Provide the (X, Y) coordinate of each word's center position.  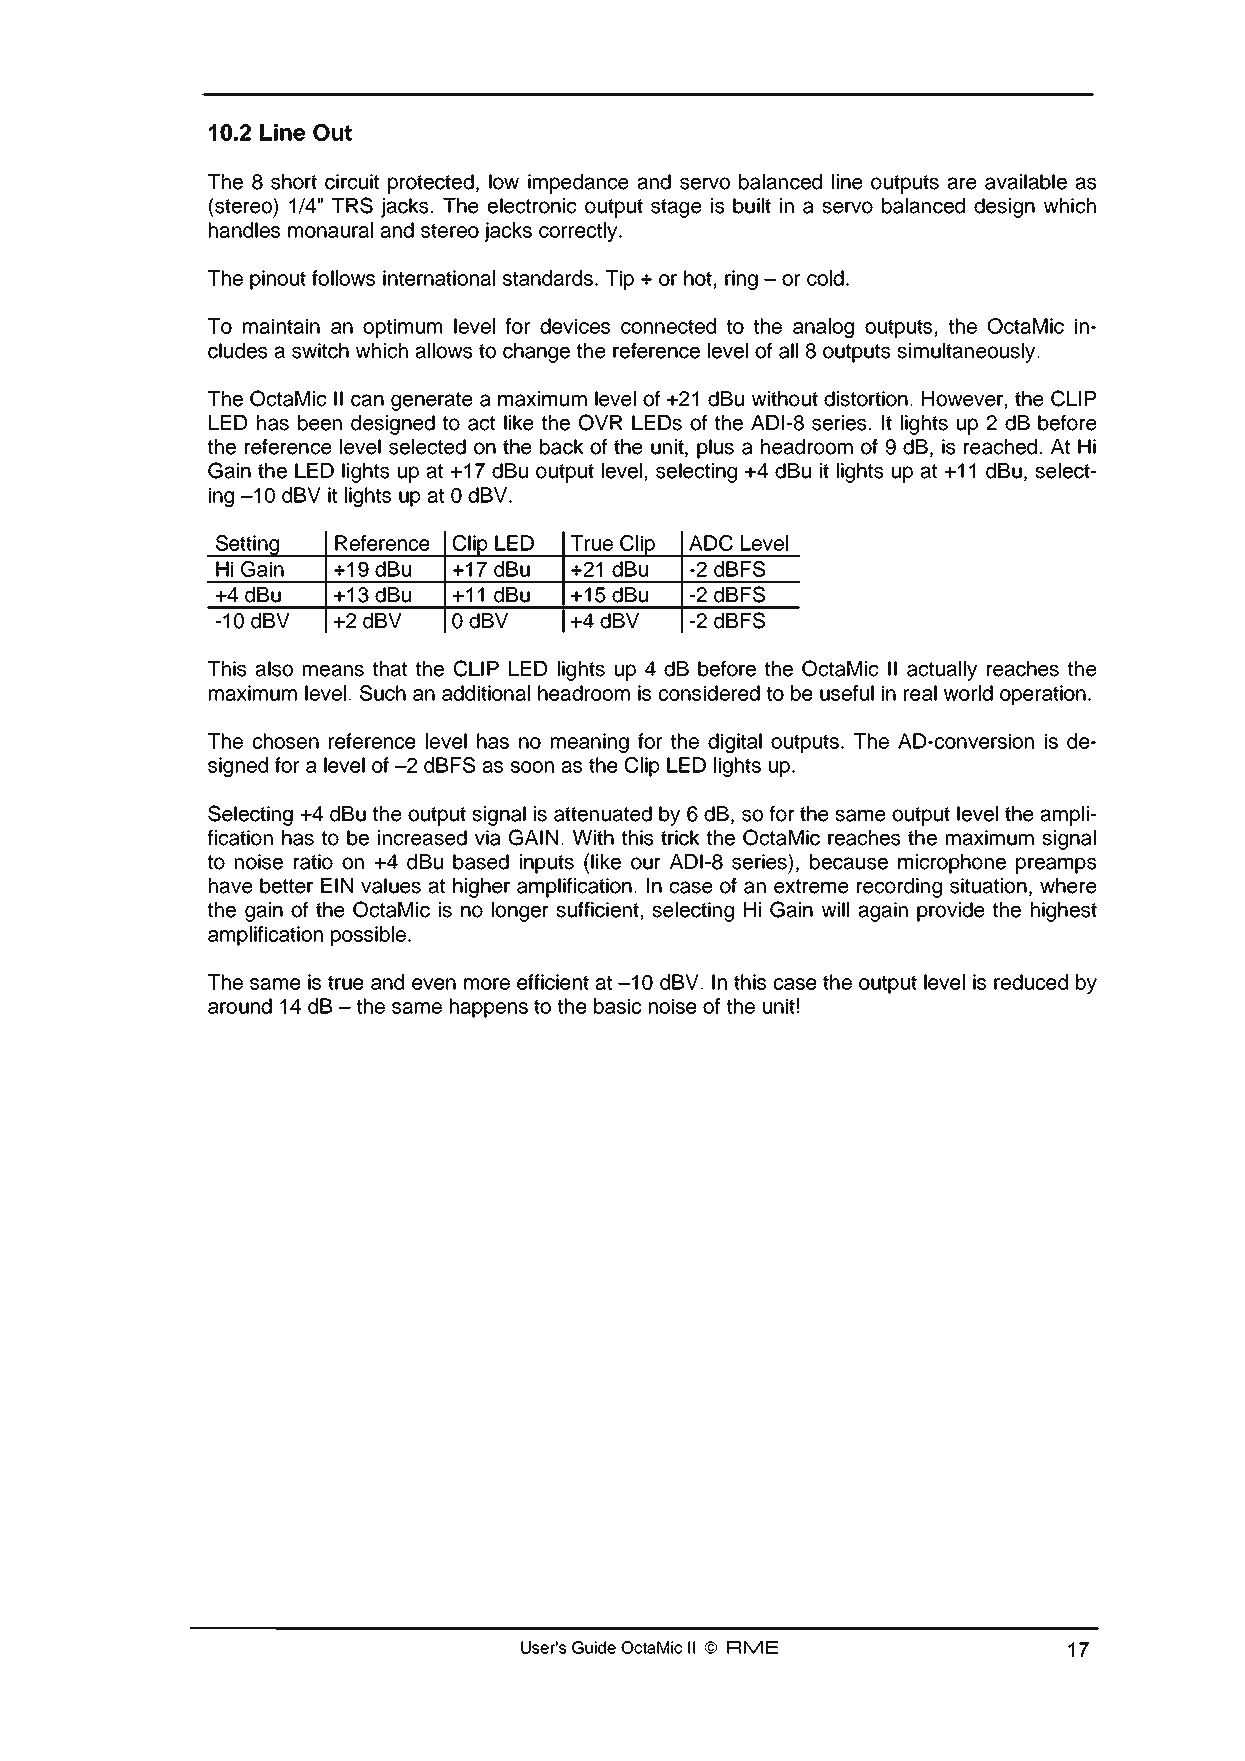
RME (752, 1647)
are (962, 183)
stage (676, 208)
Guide (594, 1647)
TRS (352, 205)
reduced (1031, 982)
